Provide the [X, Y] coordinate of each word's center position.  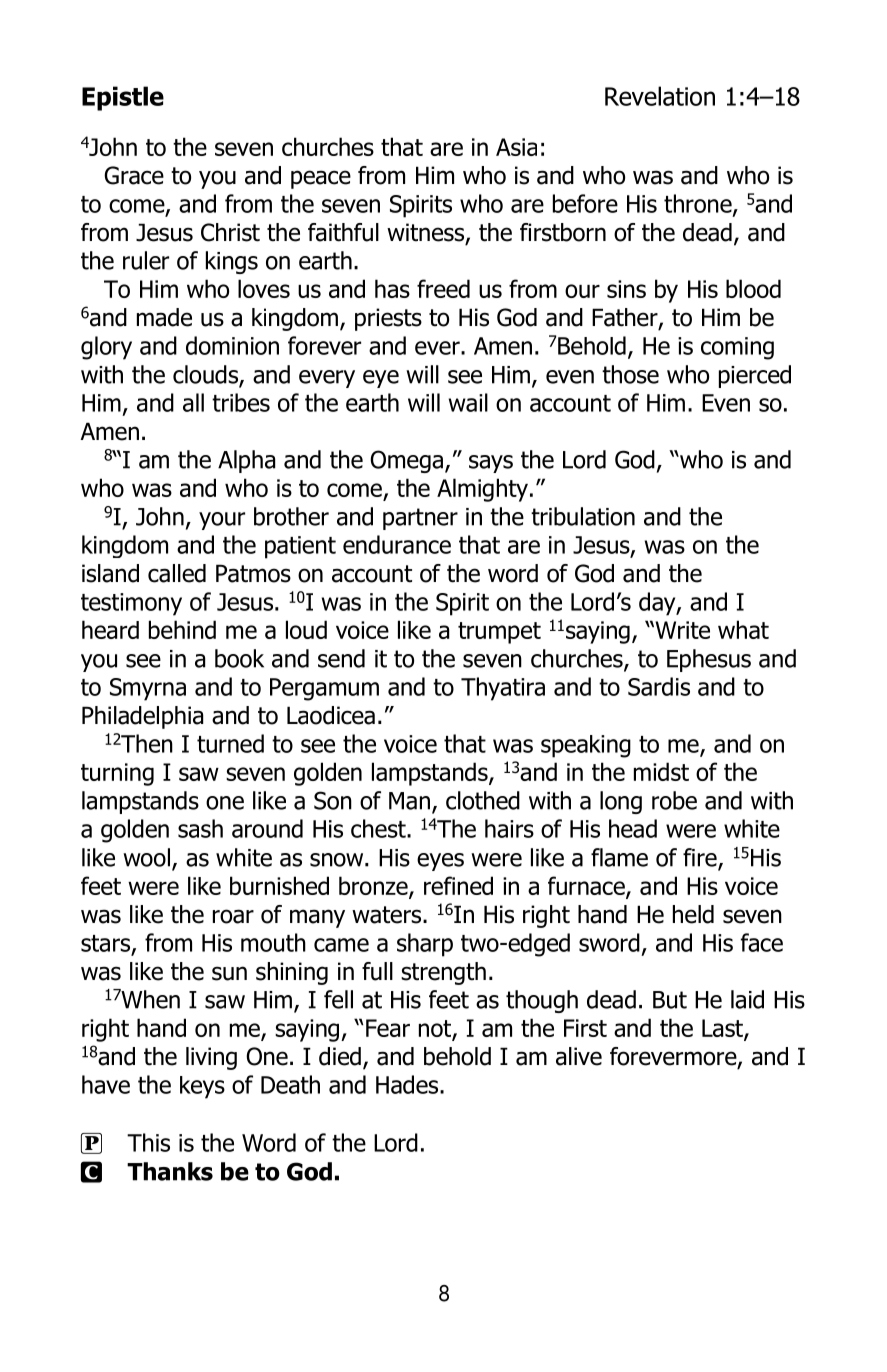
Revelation [660, 96]
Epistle [123, 98]
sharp [425, 945]
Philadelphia [142, 717]
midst [661, 771]
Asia [516, 147]
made [164, 317]
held [693, 914]
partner [420, 519]
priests [388, 319]
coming [737, 348]
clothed [483, 800]
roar [233, 916]
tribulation [583, 516]
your [222, 521]
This [148, 1142]
